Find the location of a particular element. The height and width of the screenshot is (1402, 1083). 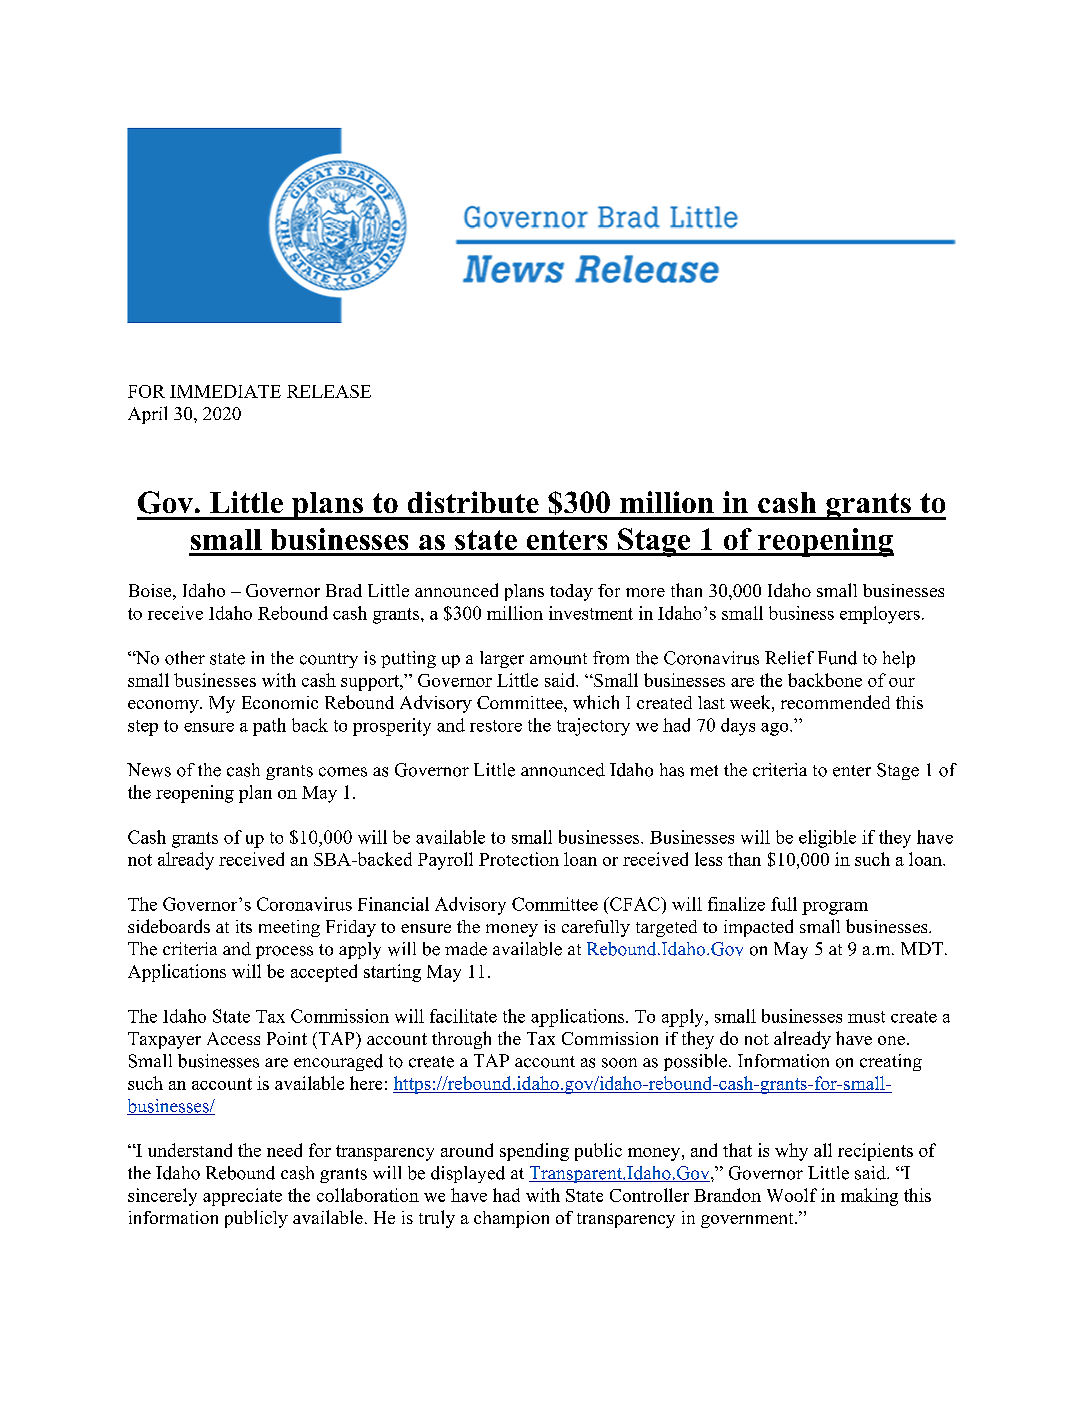

Fund is located at coordinates (837, 658).
